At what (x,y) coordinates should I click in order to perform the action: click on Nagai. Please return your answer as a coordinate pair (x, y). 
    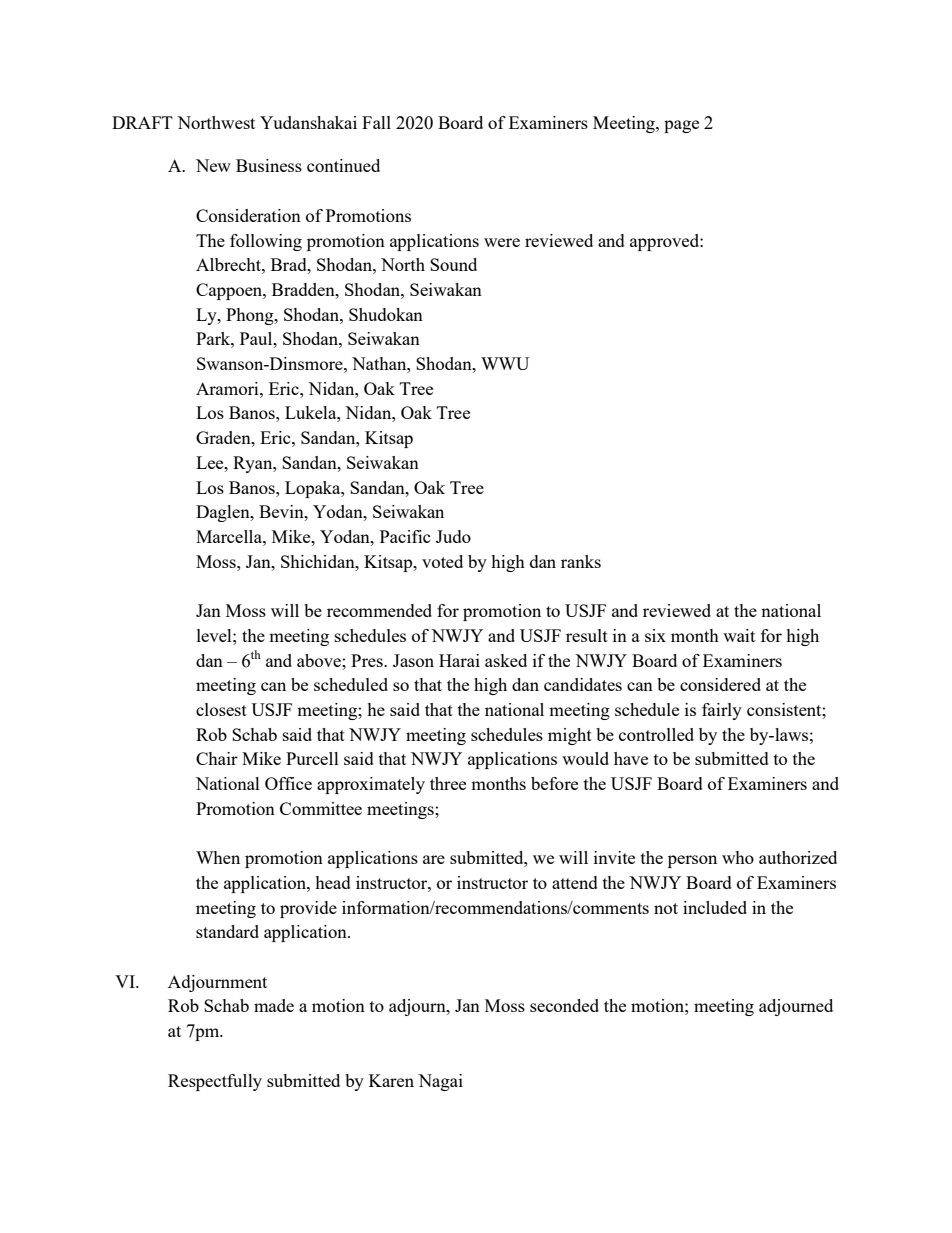
    Looking at the image, I should click on (440, 1082).
